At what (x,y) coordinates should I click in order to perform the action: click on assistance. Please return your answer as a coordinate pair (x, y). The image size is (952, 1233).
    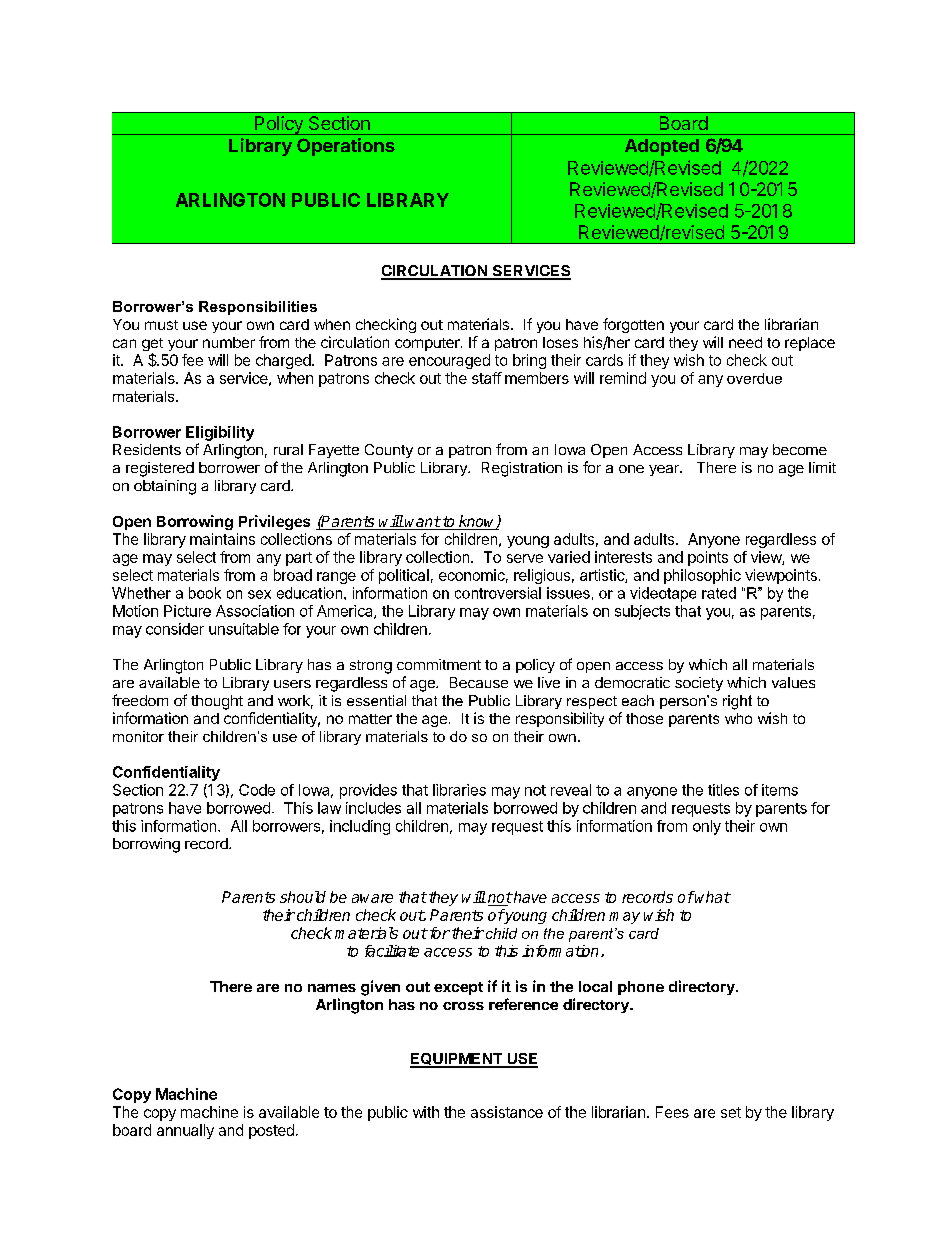
    Looking at the image, I should click on (507, 1112).
